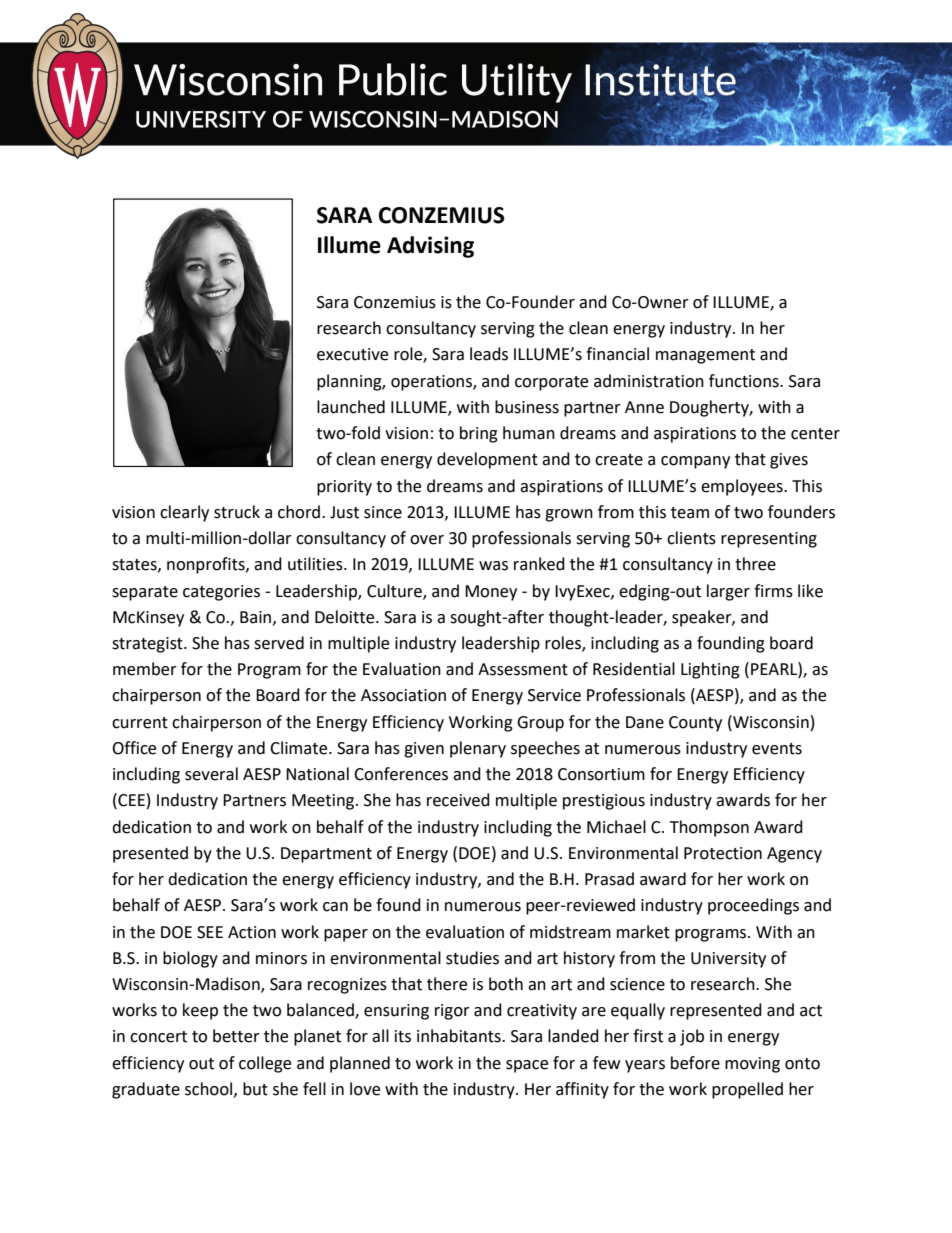  What do you see at coordinates (723, 853) in the screenshot?
I see `Protection` at bounding box center [723, 853].
